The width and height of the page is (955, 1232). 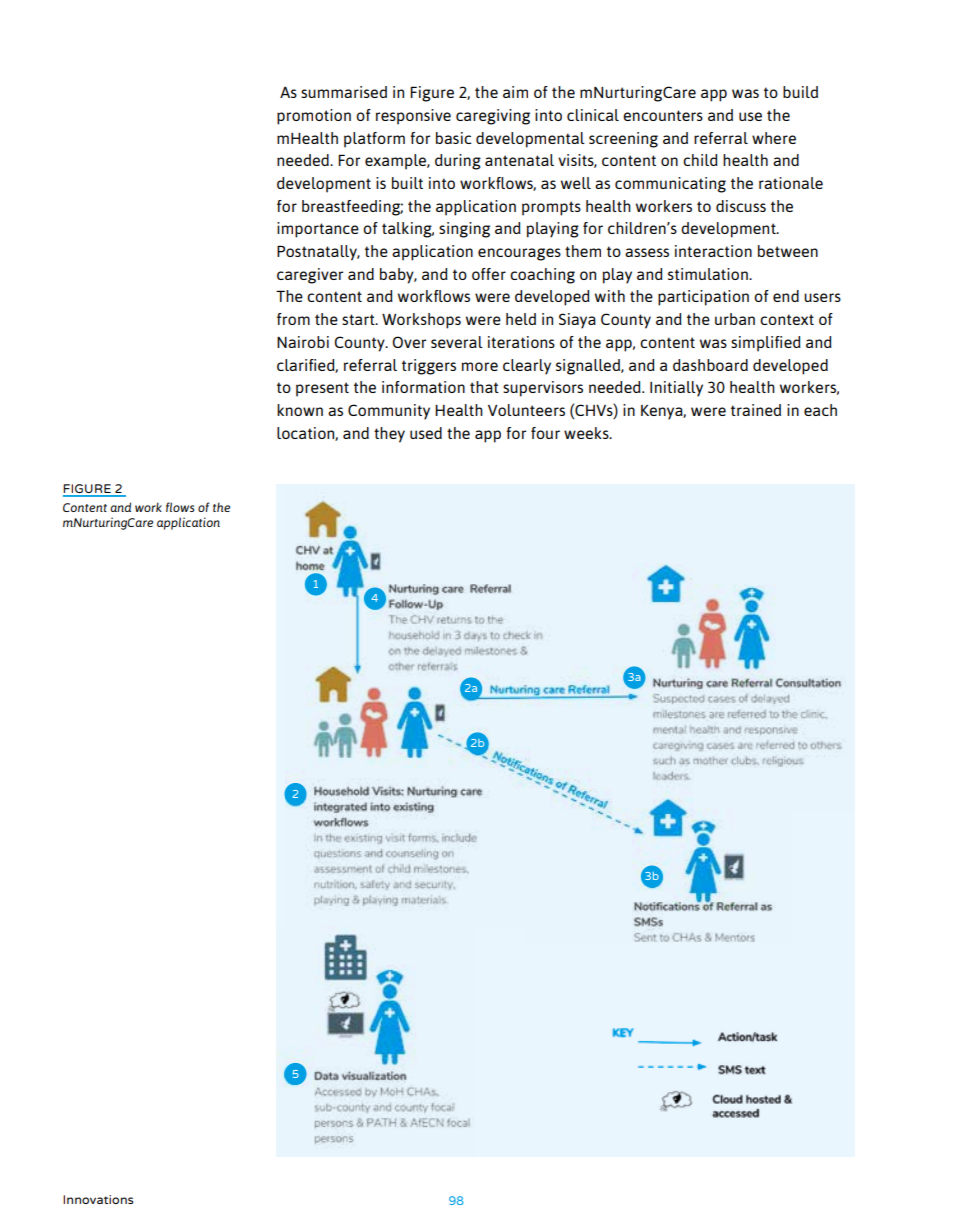 I want to click on where, so click(x=774, y=138).
